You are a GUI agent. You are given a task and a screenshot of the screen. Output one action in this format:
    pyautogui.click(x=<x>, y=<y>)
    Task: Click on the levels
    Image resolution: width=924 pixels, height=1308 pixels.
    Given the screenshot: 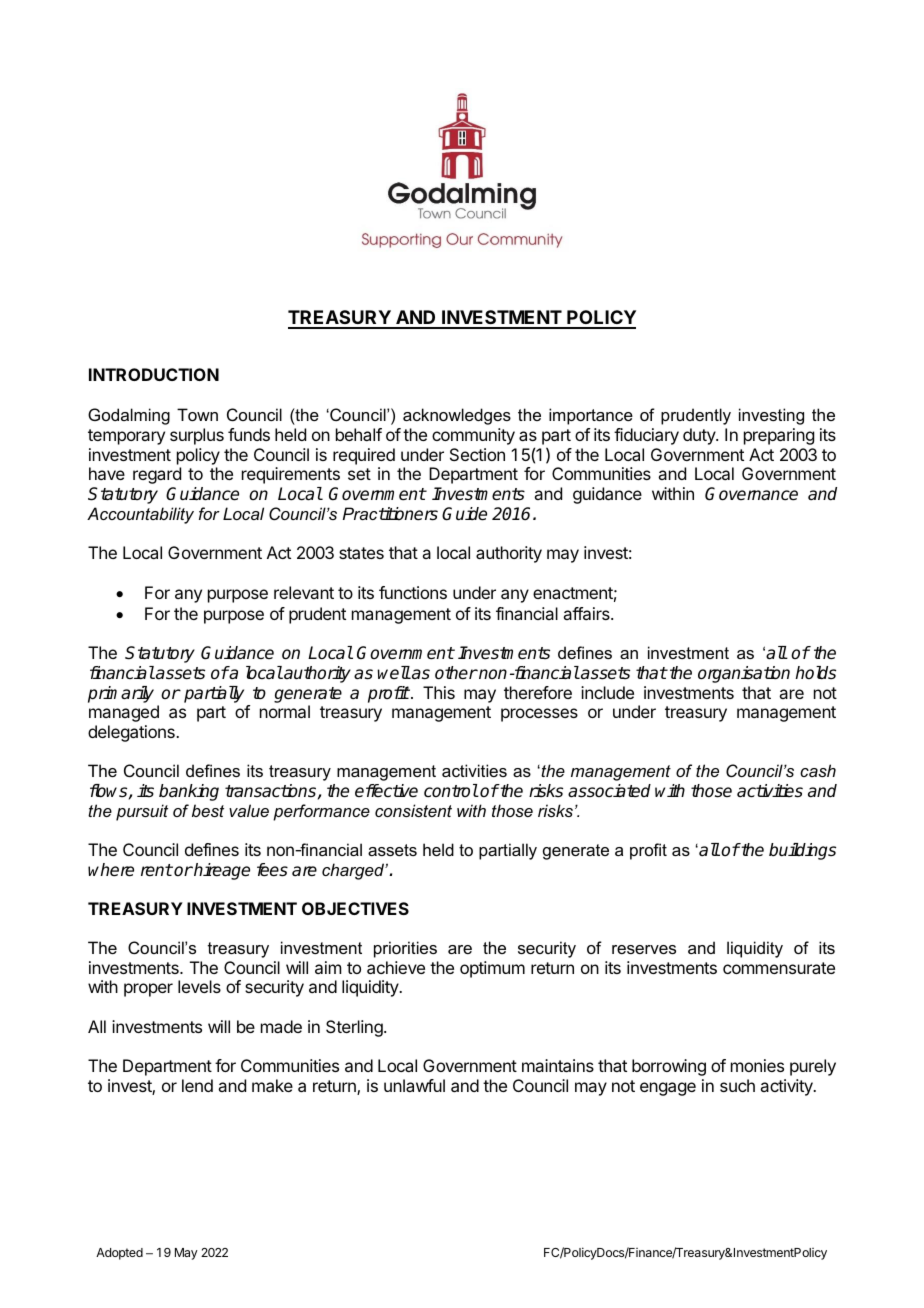 What is the action you would take?
    pyautogui.click(x=199, y=986)
